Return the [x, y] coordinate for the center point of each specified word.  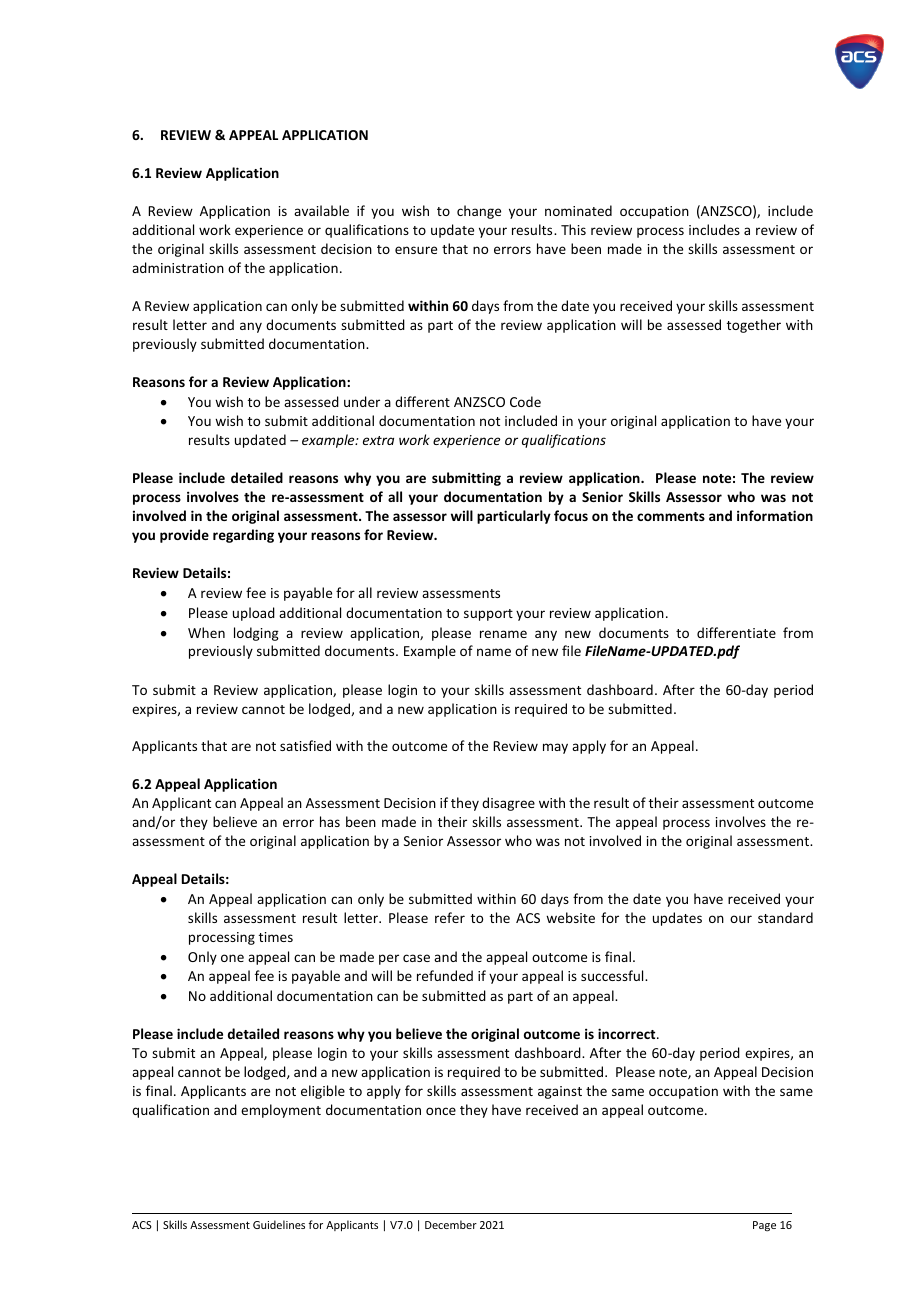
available [321, 210]
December [451, 1224]
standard [785, 917]
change [479, 212]
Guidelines [279, 1224]
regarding [243, 536]
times [276, 937]
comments [671, 516]
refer [450, 917]
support [488, 615]
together [754, 326]
